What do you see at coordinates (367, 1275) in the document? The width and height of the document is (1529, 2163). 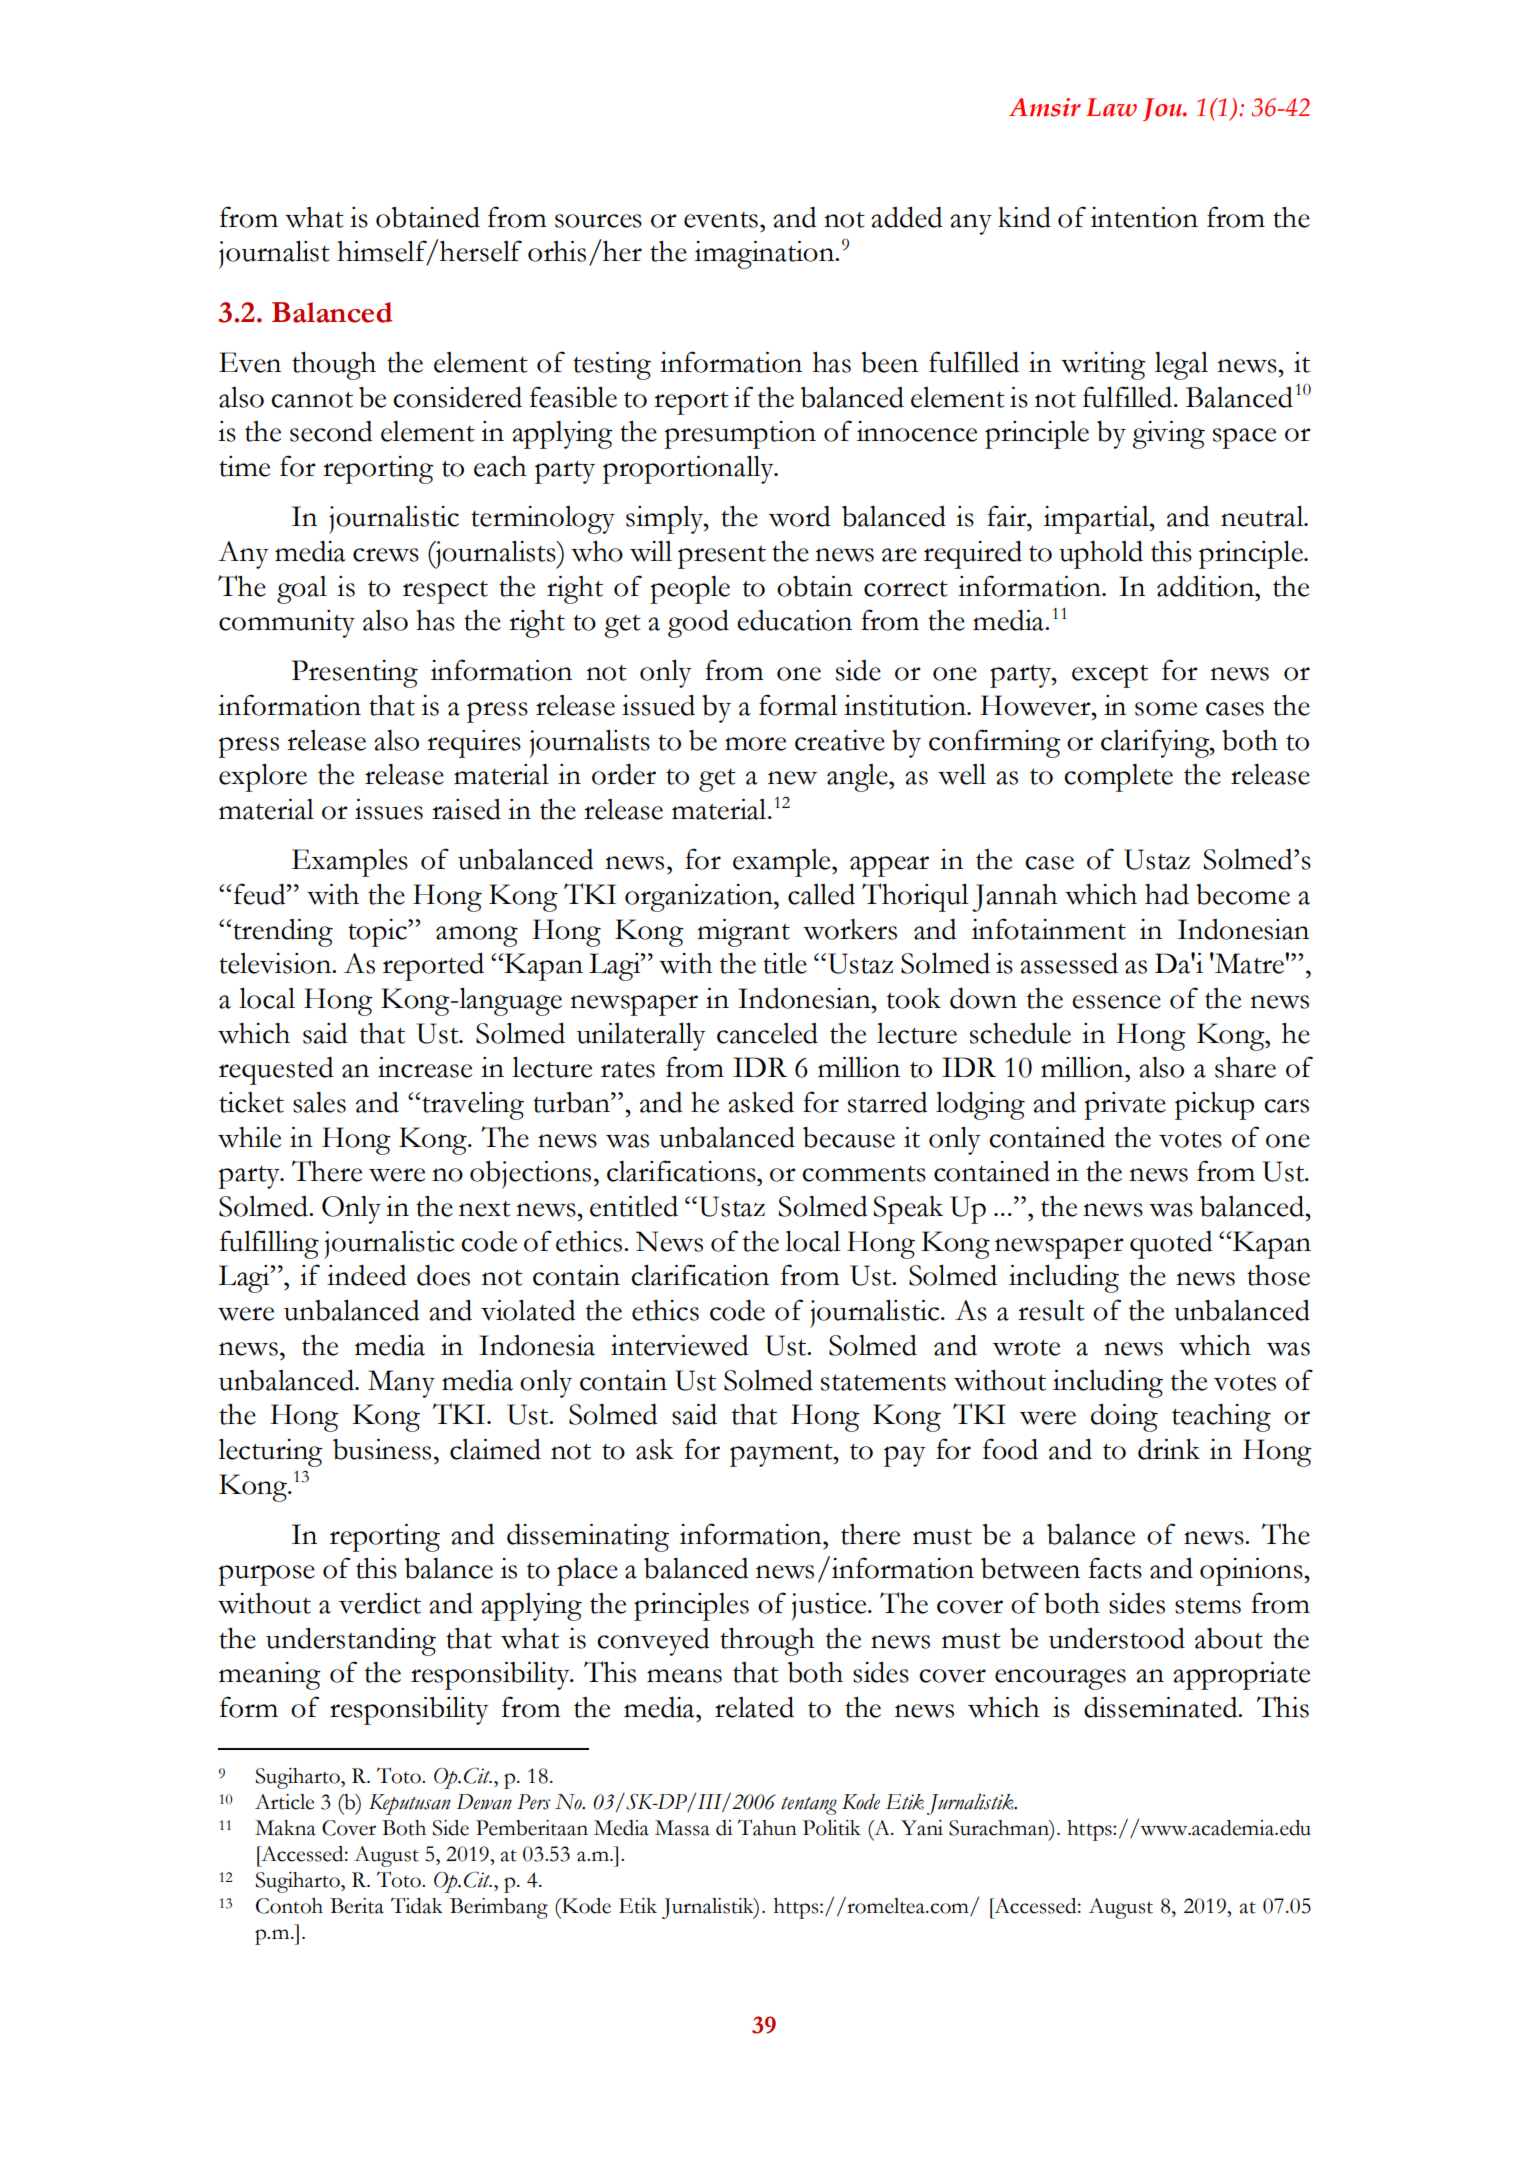 I see `indeed` at bounding box center [367, 1275].
